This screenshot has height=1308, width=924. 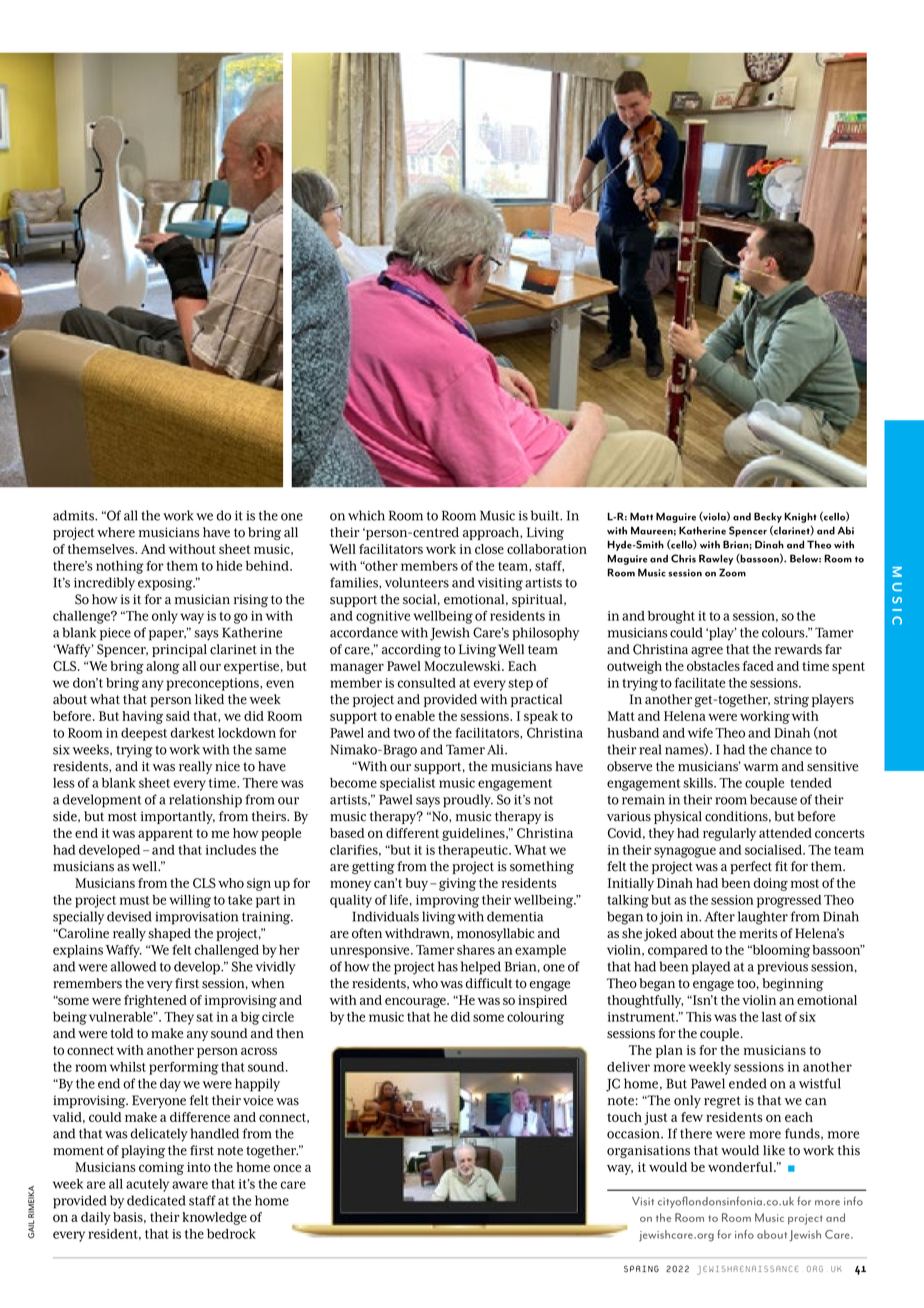 What do you see at coordinates (782, 968) in the screenshot?
I see `previous` at bounding box center [782, 968].
